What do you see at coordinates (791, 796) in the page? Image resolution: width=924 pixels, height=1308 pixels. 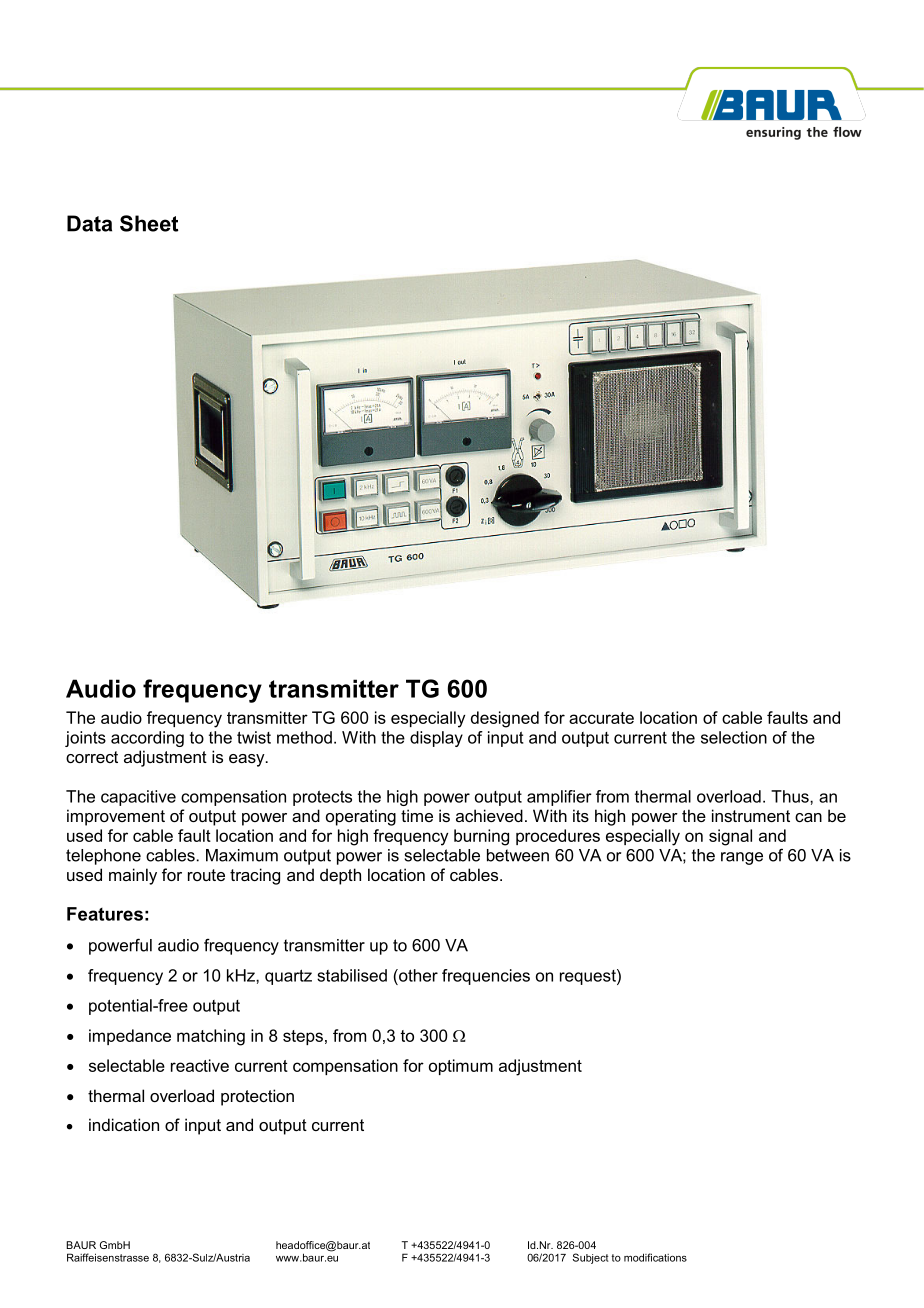 I see `Thus` at bounding box center [791, 796].
